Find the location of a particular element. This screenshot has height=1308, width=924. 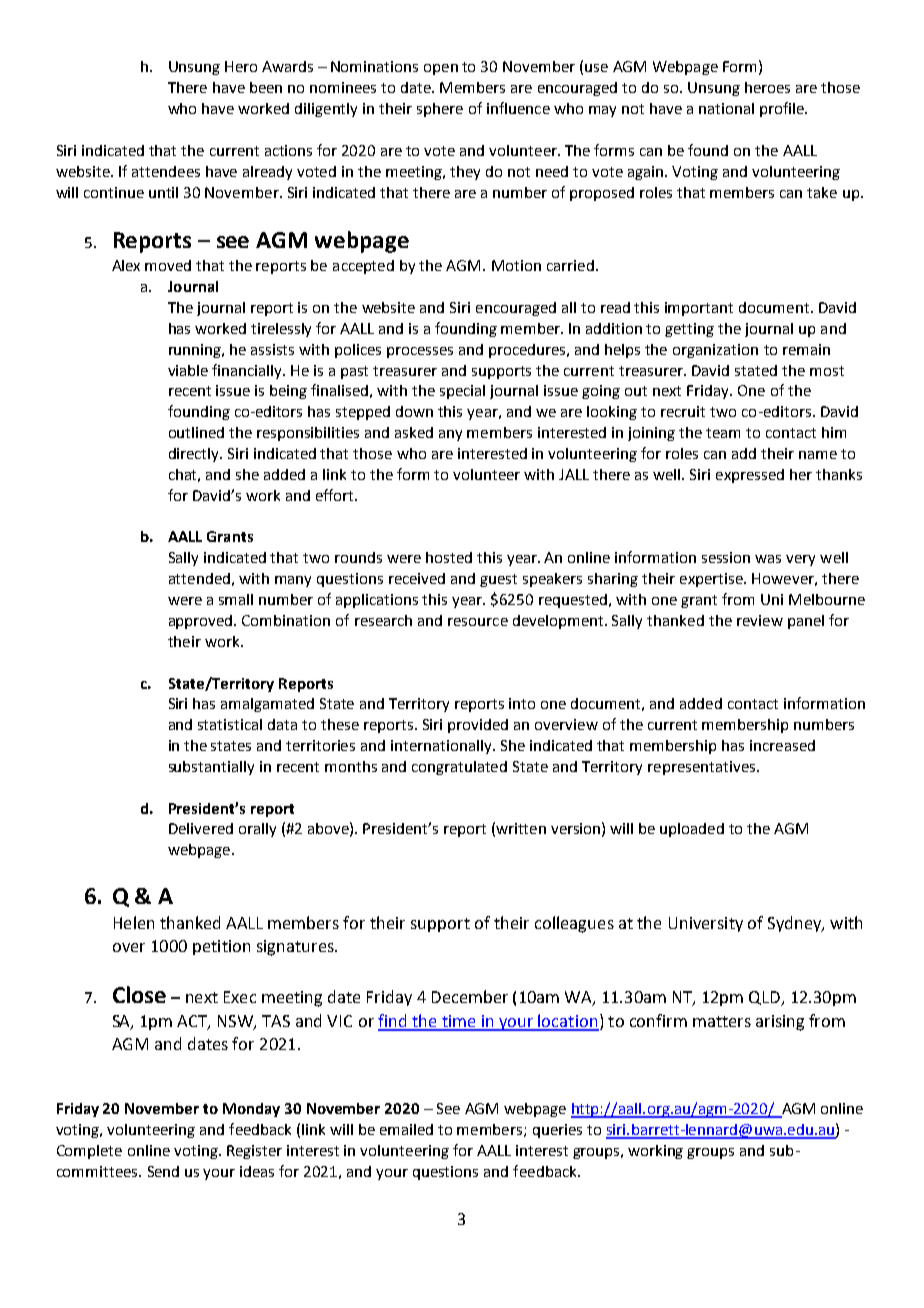

resource is located at coordinates (478, 622).
